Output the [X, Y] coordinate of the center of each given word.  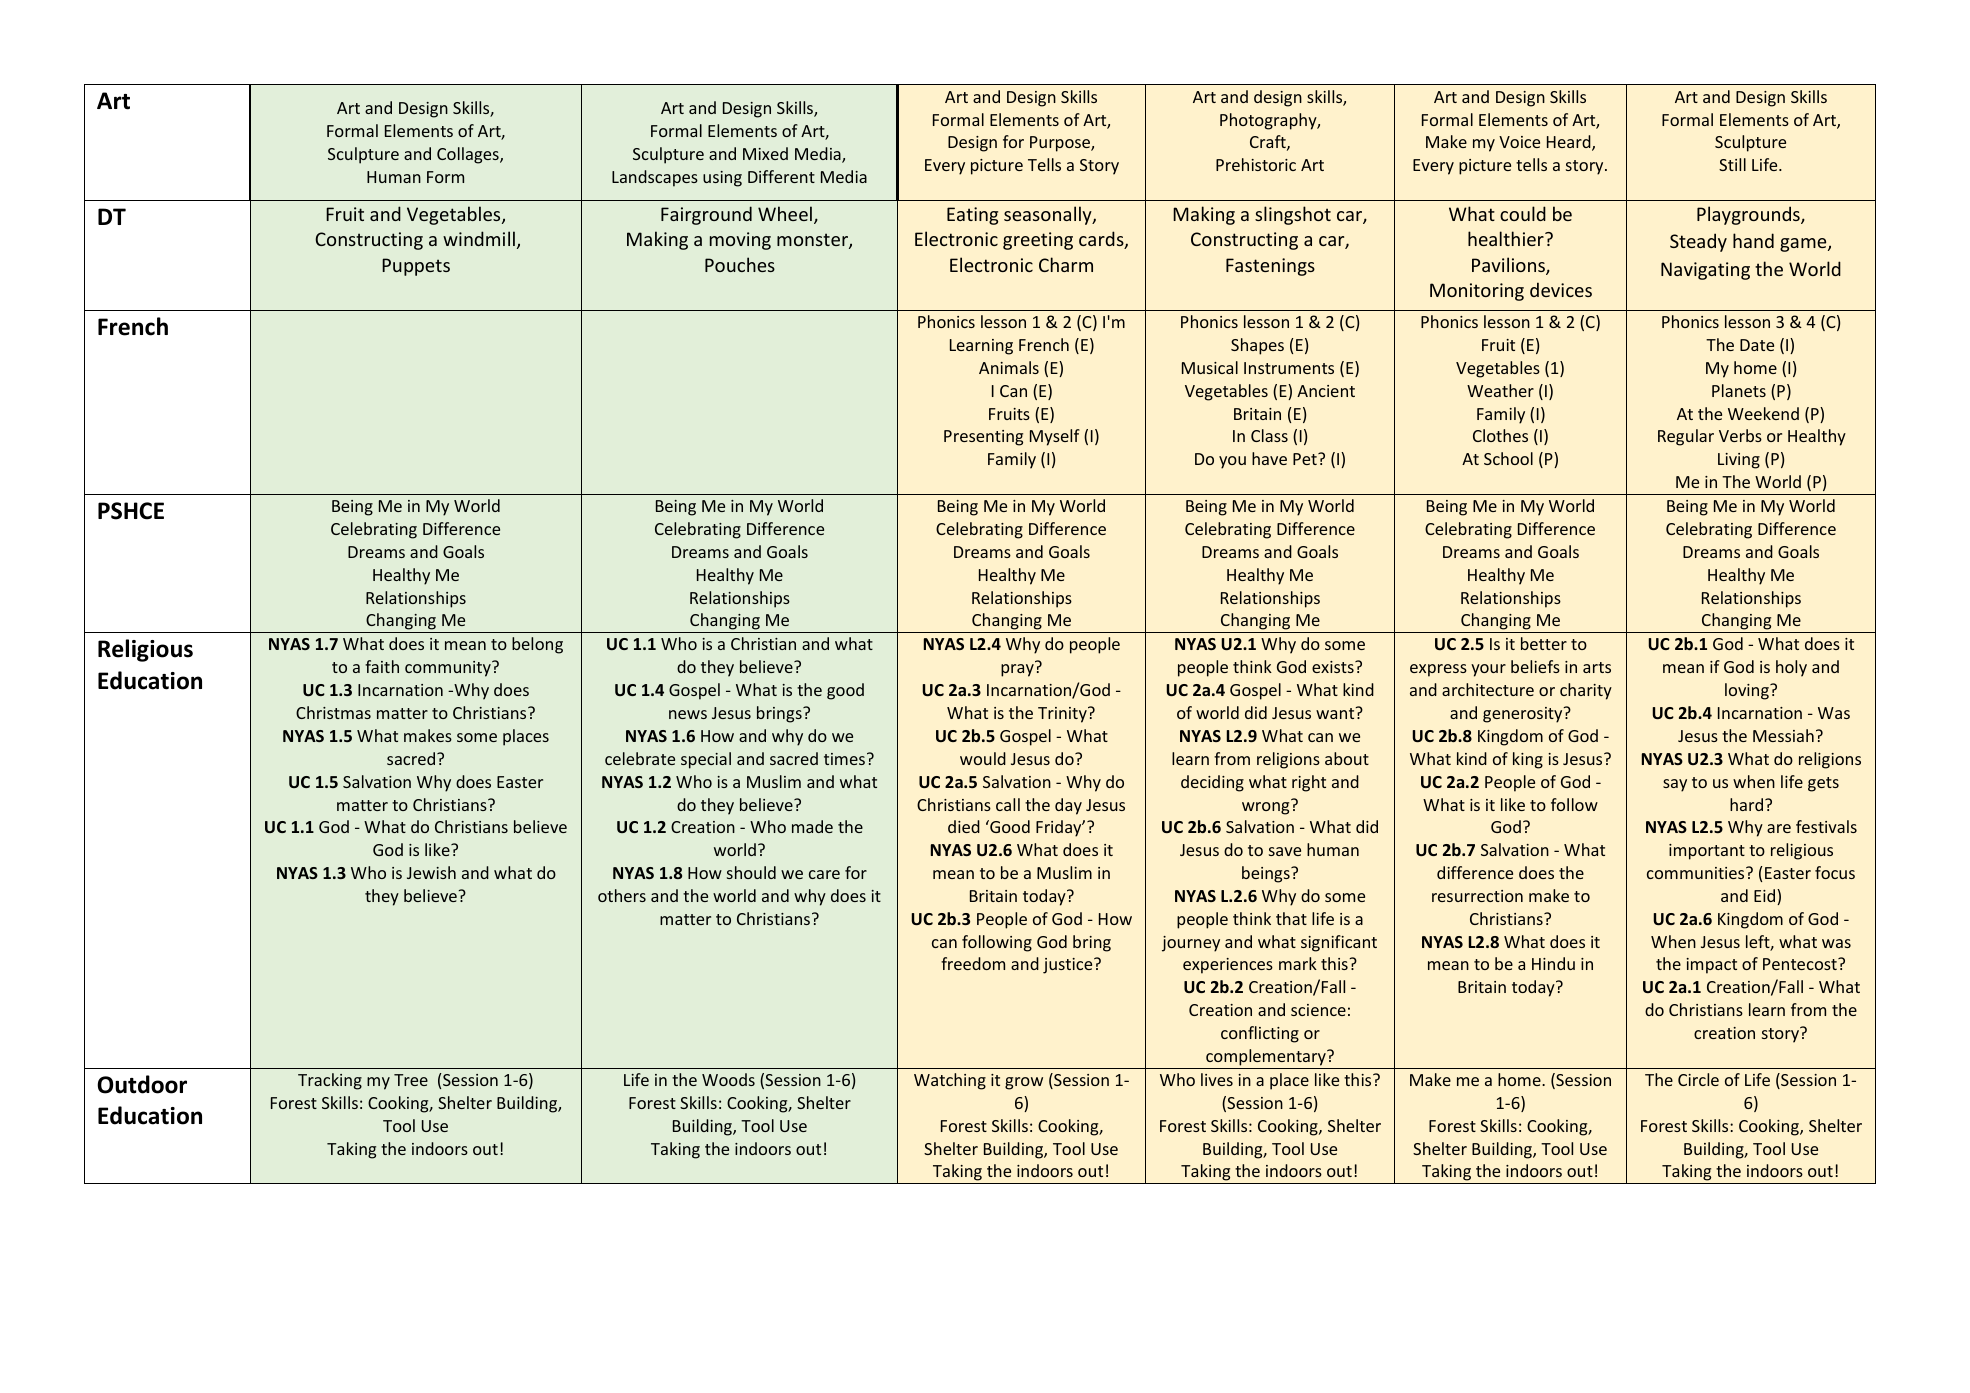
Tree [411, 1080]
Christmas [333, 712]
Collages [469, 155]
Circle [1698, 1079]
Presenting [983, 438]
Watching [950, 1081]
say [1675, 785]
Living [1739, 461]
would [983, 758]
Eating [972, 216]
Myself [1055, 437]
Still [1732, 164]
